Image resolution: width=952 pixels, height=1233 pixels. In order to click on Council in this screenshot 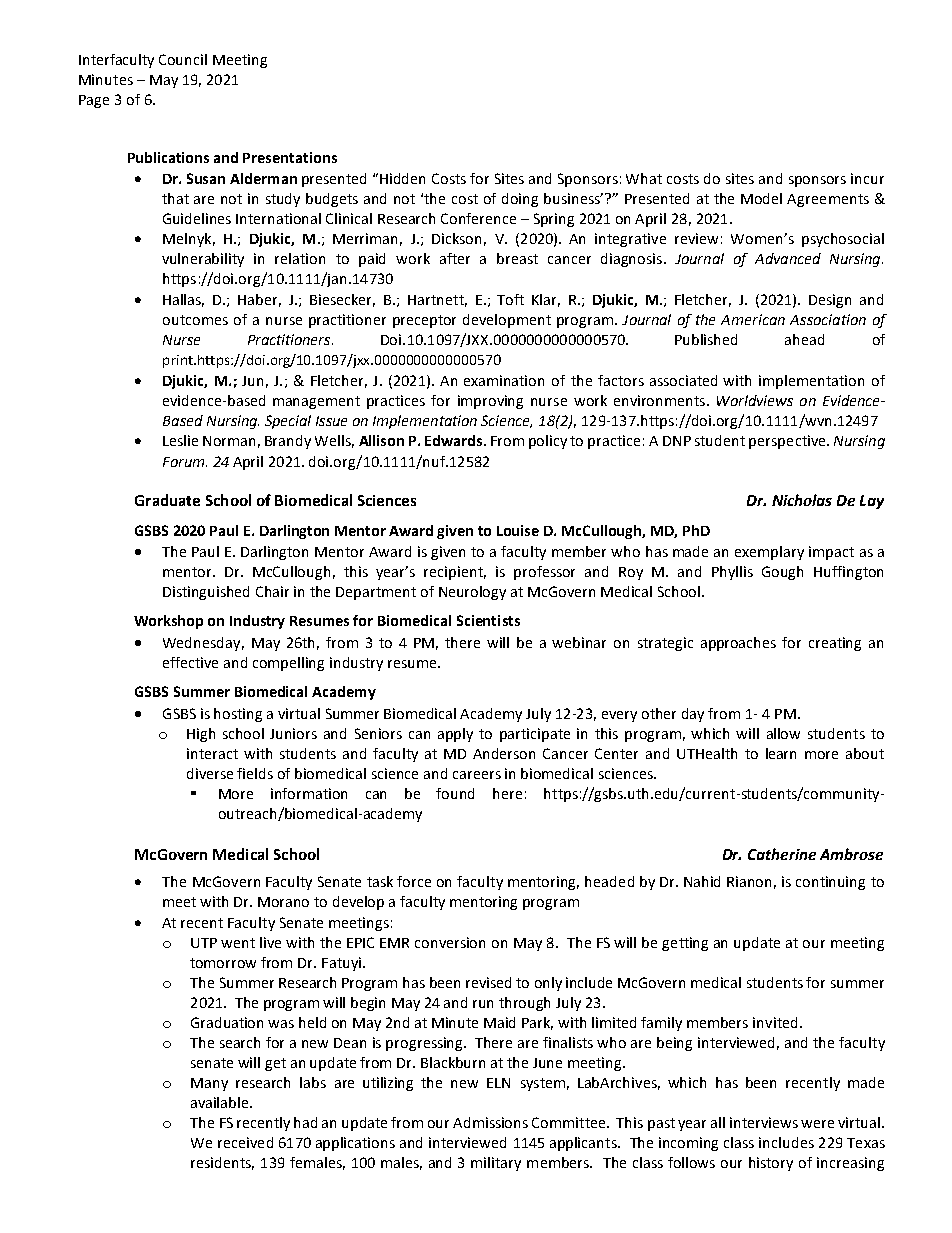, I will do `click(183, 59)`.
